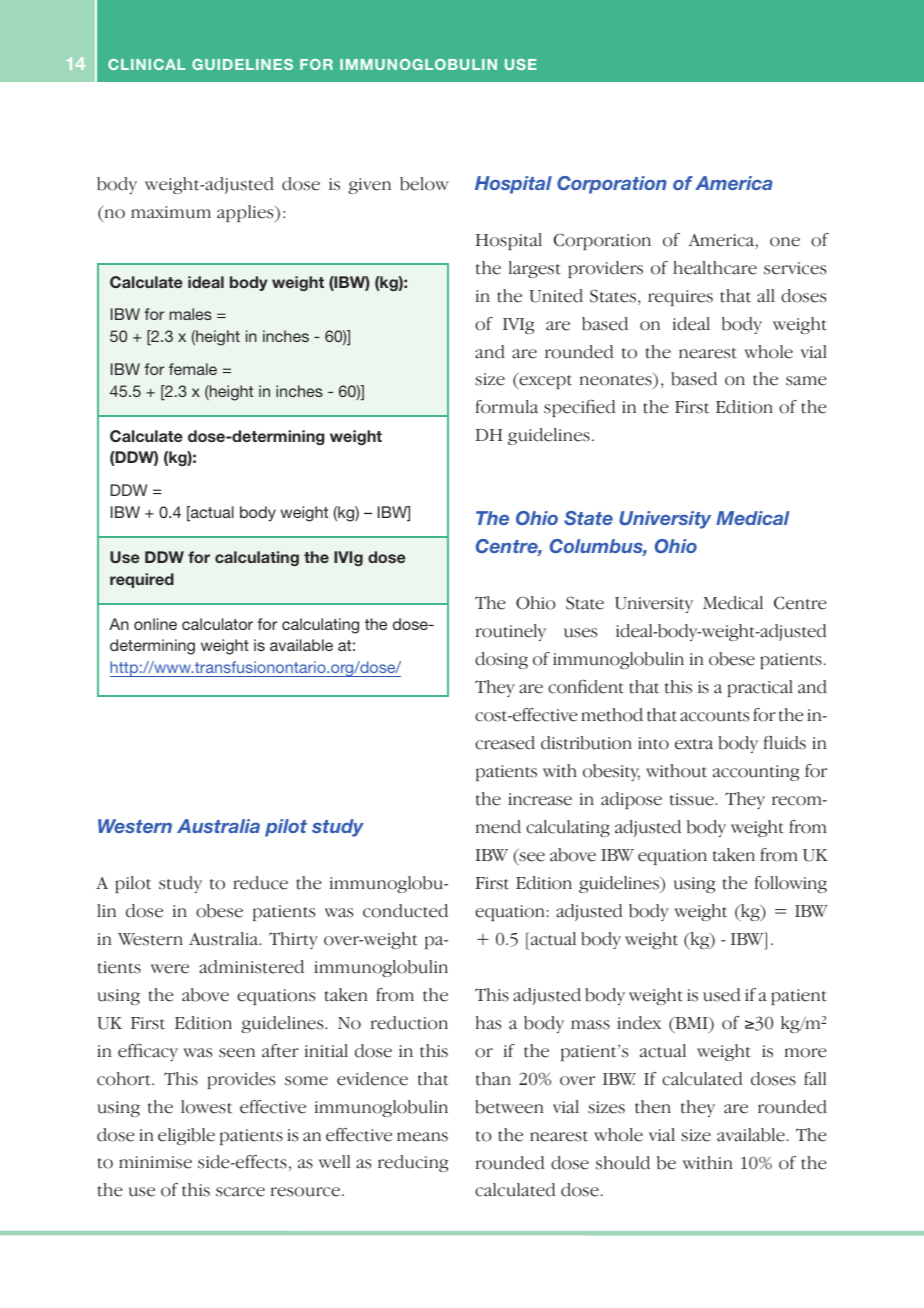 This screenshot has width=924, height=1308. Describe the element at coordinates (186, 1136) in the screenshot. I see `eligible` at that location.
